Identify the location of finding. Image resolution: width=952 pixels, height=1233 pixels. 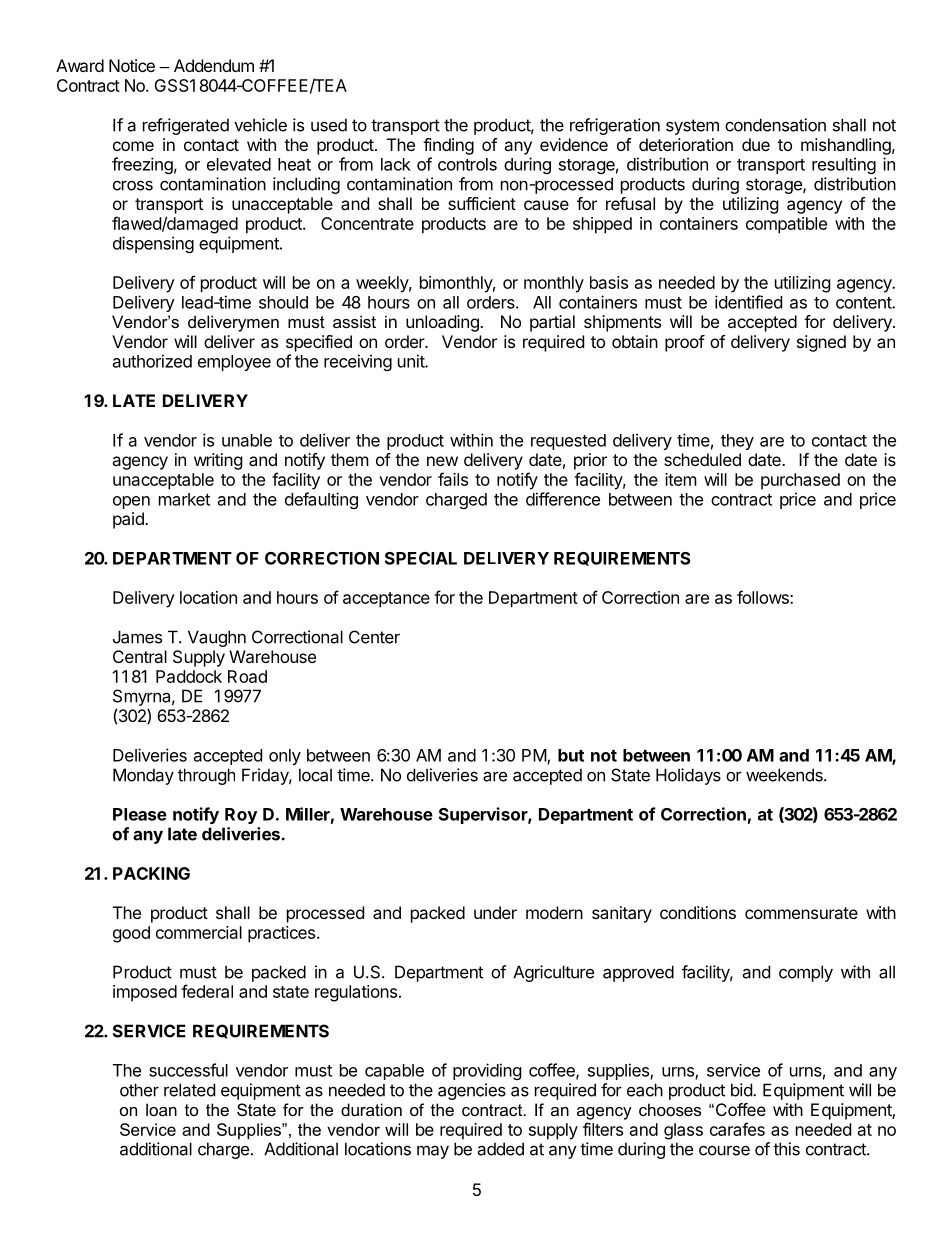
(448, 146).
